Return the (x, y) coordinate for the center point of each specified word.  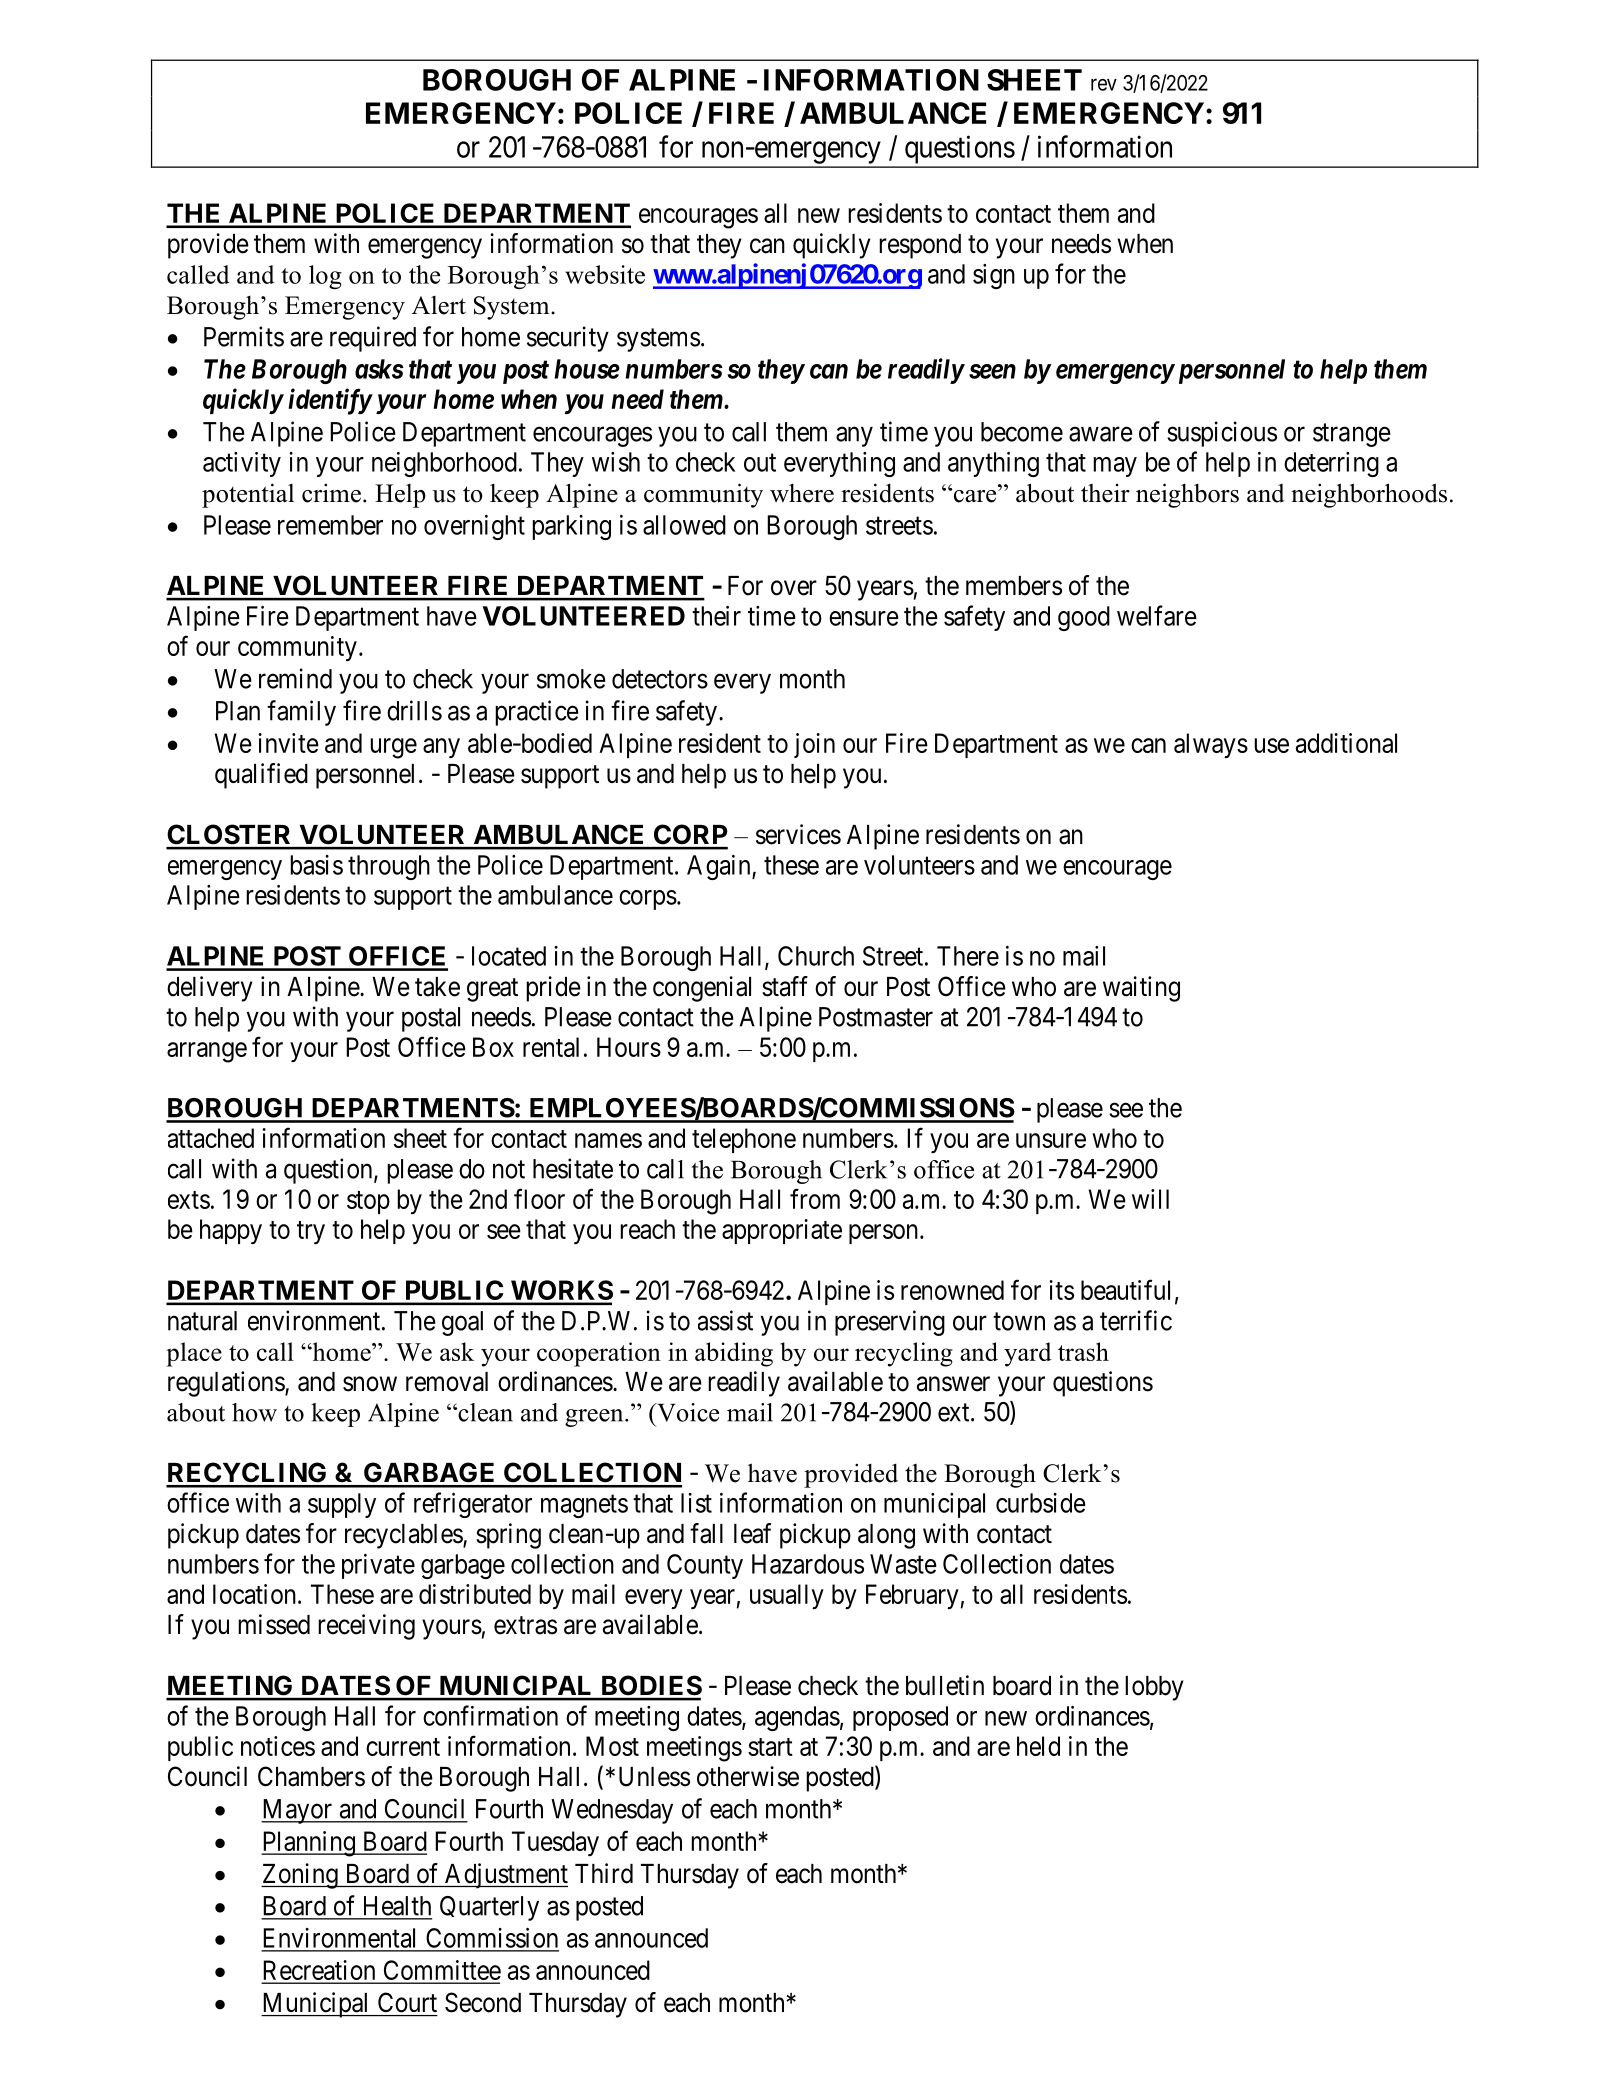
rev (1104, 84)
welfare (1157, 615)
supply (342, 1505)
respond (920, 246)
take (437, 987)
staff (785, 986)
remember (330, 525)
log (325, 277)
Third (604, 1873)
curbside (1041, 1503)
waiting (1141, 989)
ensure (864, 618)
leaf (752, 1533)
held (1038, 1746)
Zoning (300, 1876)
